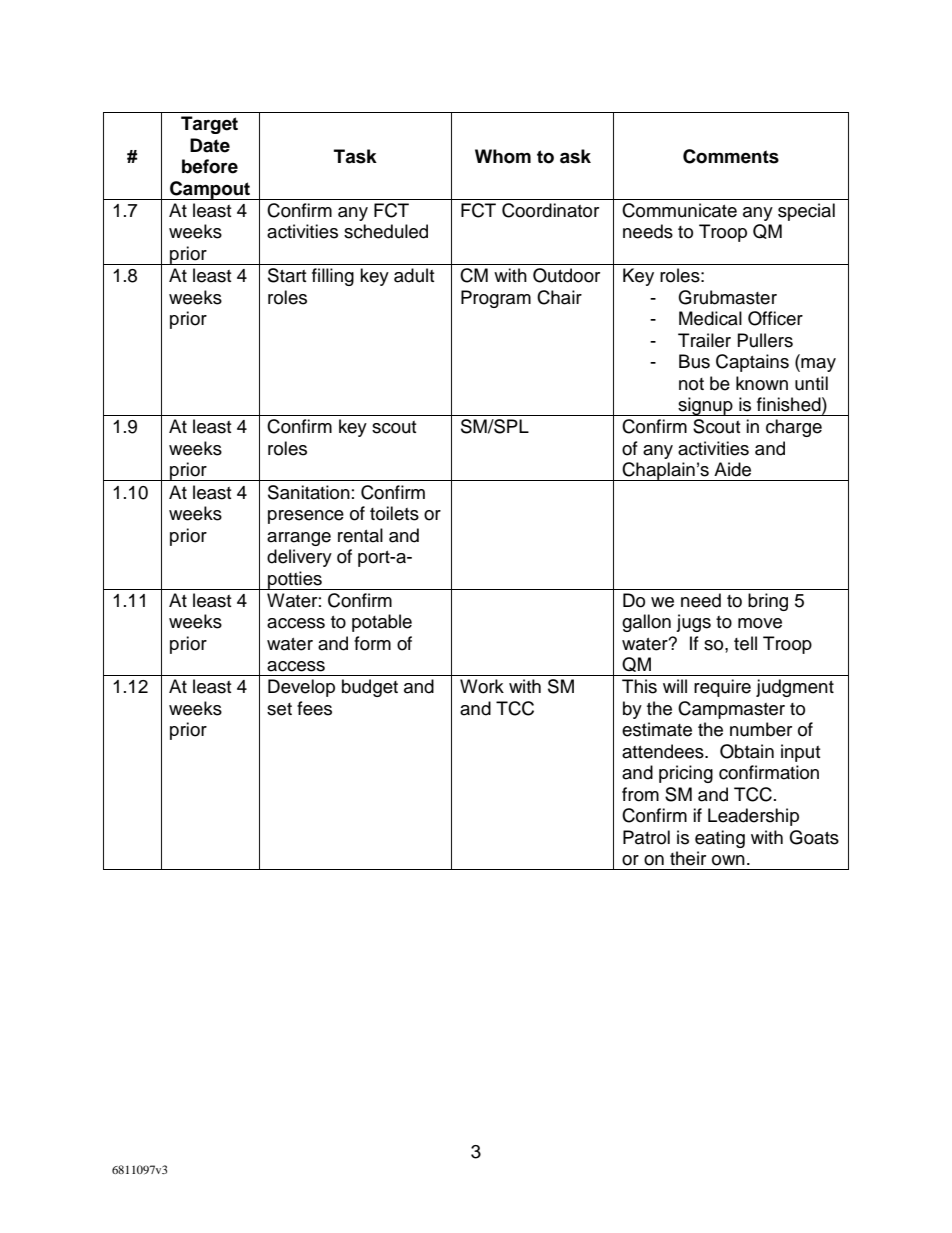  What do you see at coordinates (762, 383) in the image?
I see `known` at bounding box center [762, 383].
